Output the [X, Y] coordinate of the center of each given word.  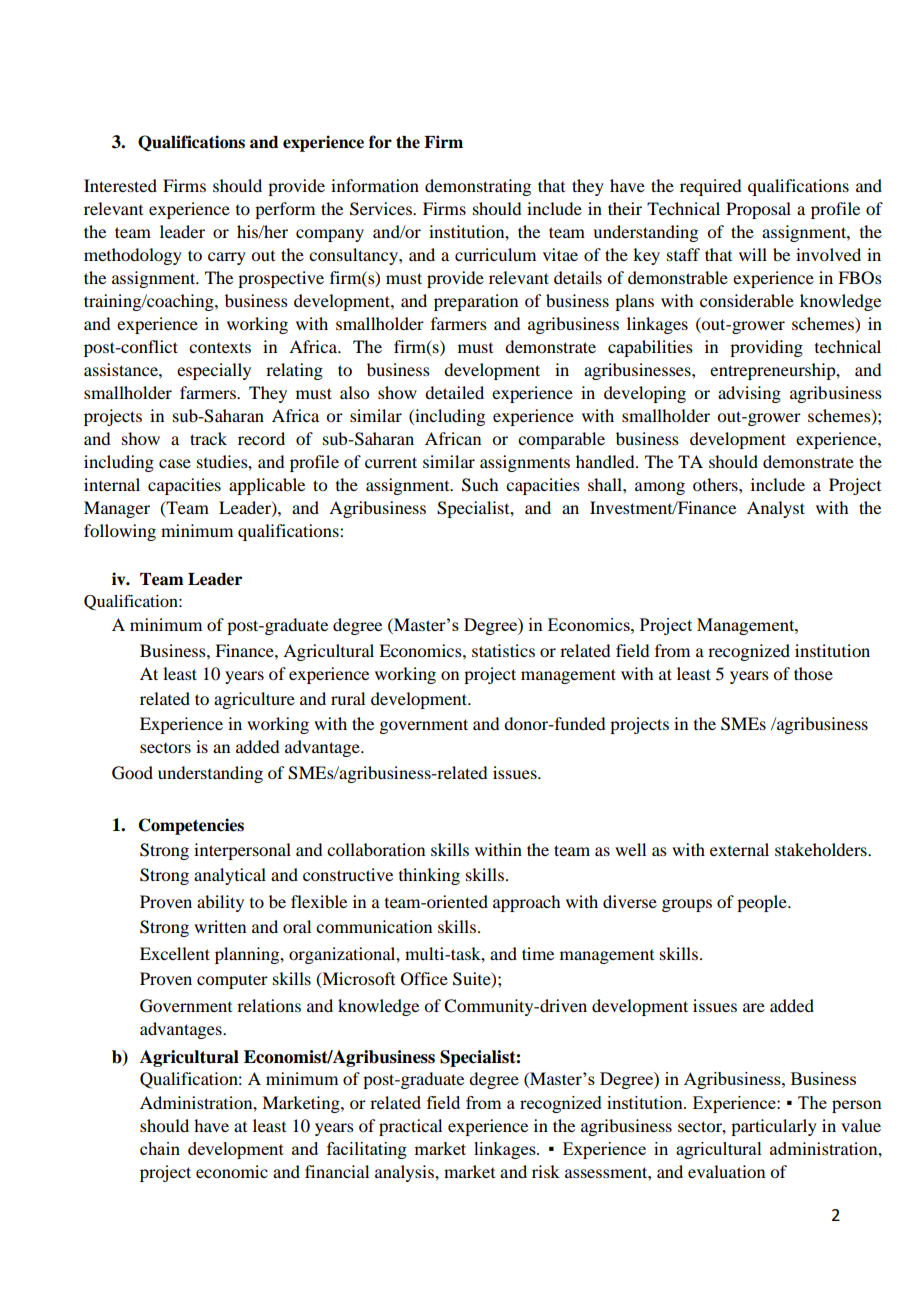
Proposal [758, 210]
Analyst [776, 509]
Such [480, 485]
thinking [429, 876]
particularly [774, 1127]
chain [160, 1148]
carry [227, 258]
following [120, 532]
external [739, 849]
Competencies [191, 826]
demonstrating [478, 187]
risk [546, 1171]
